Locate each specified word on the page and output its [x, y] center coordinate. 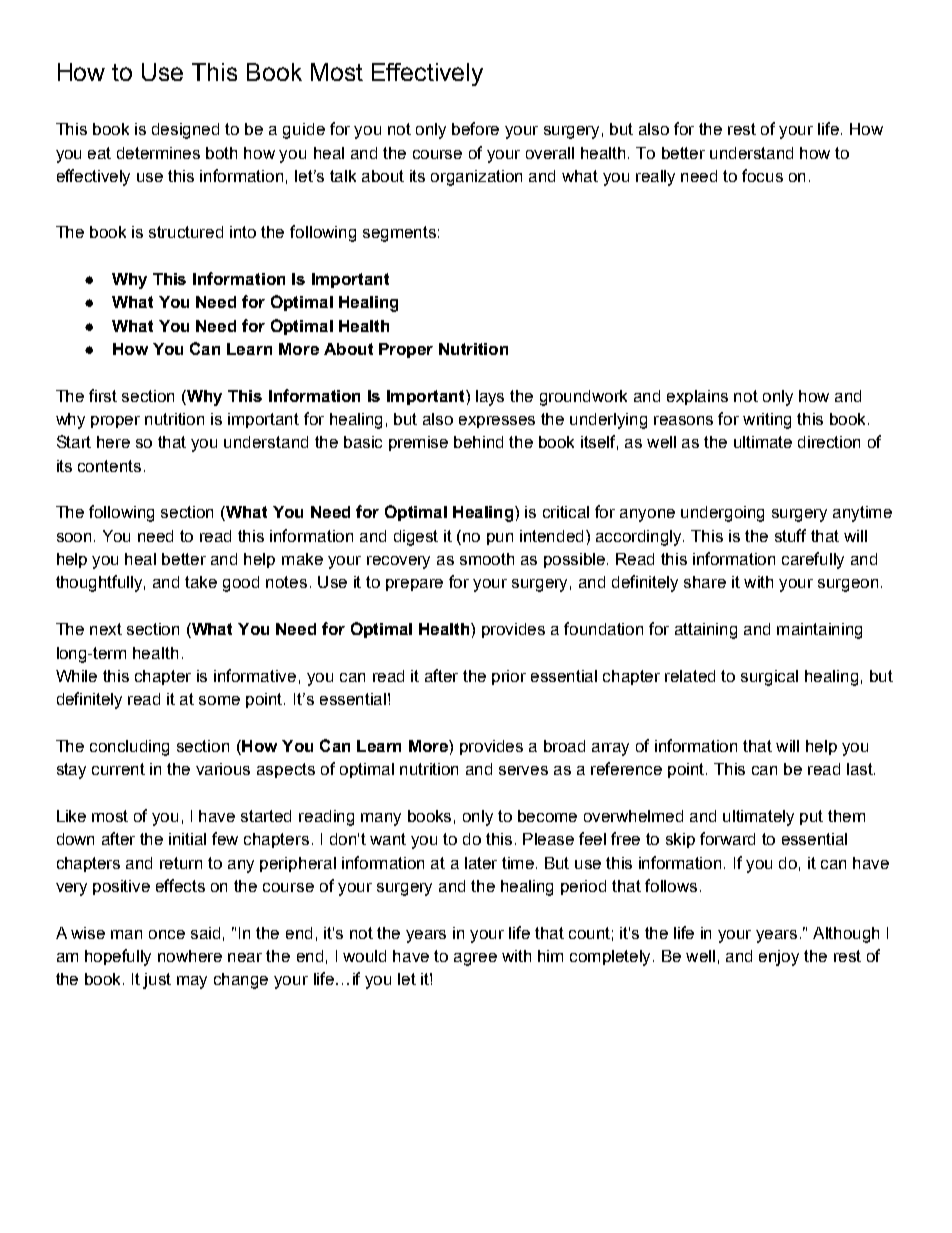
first [103, 395]
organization [476, 178]
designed [185, 131]
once [167, 934]
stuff [790, 535]
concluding [129, 748]
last [861, 769]
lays [490, 398]
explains [697, 397]
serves [523, 770]
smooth [487, 559]
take [201, 582]
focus [762, 175]
